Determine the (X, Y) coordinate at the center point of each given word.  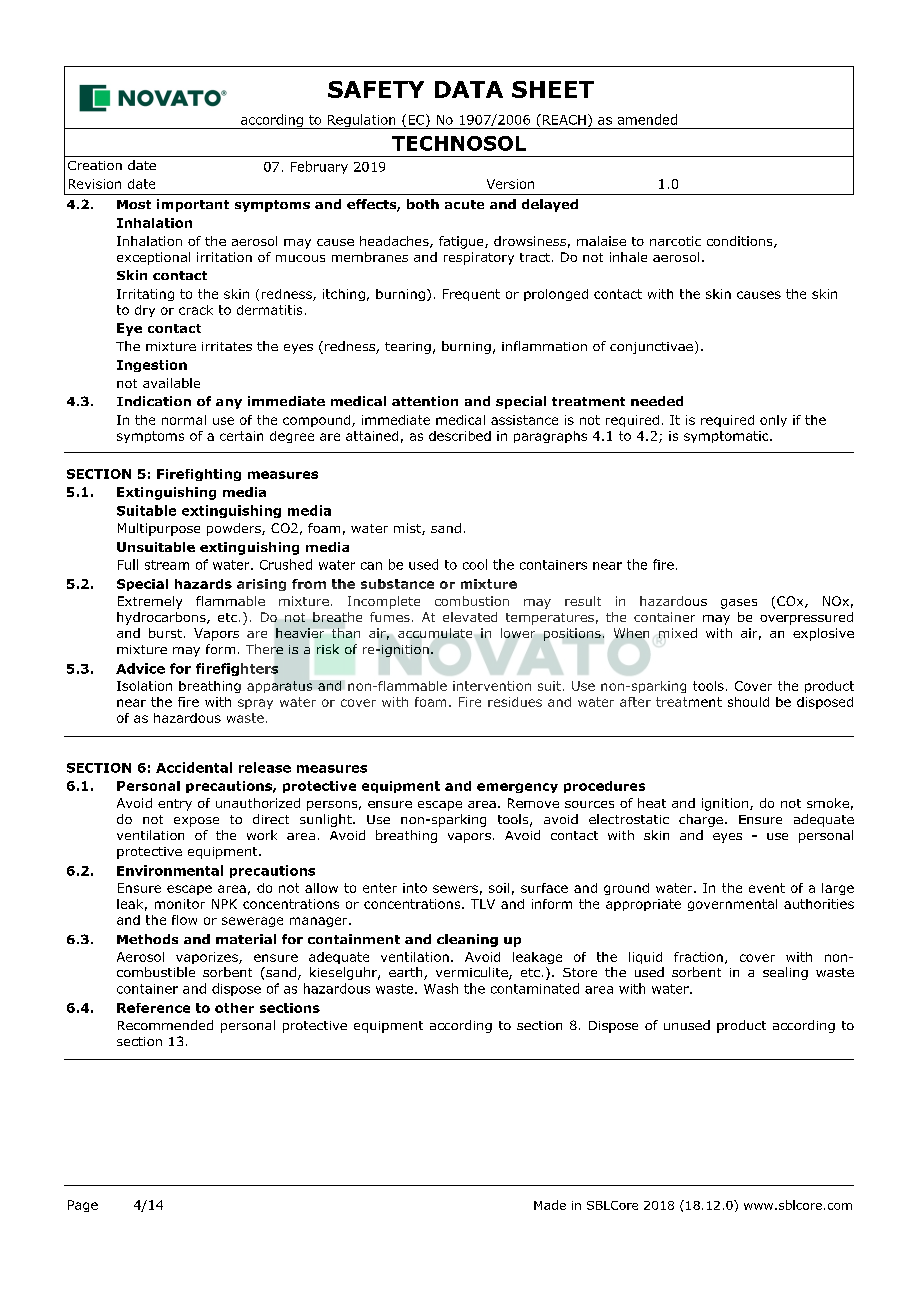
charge (701, 820)
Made (550, 1205)
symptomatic (726, 437)
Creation (95, 165)
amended (647, 119)
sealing (785, 973)
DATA (469, 89)
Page (83, 1206)
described (460, 436)
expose (196, 822)
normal (184, 420)
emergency (517, 788)
